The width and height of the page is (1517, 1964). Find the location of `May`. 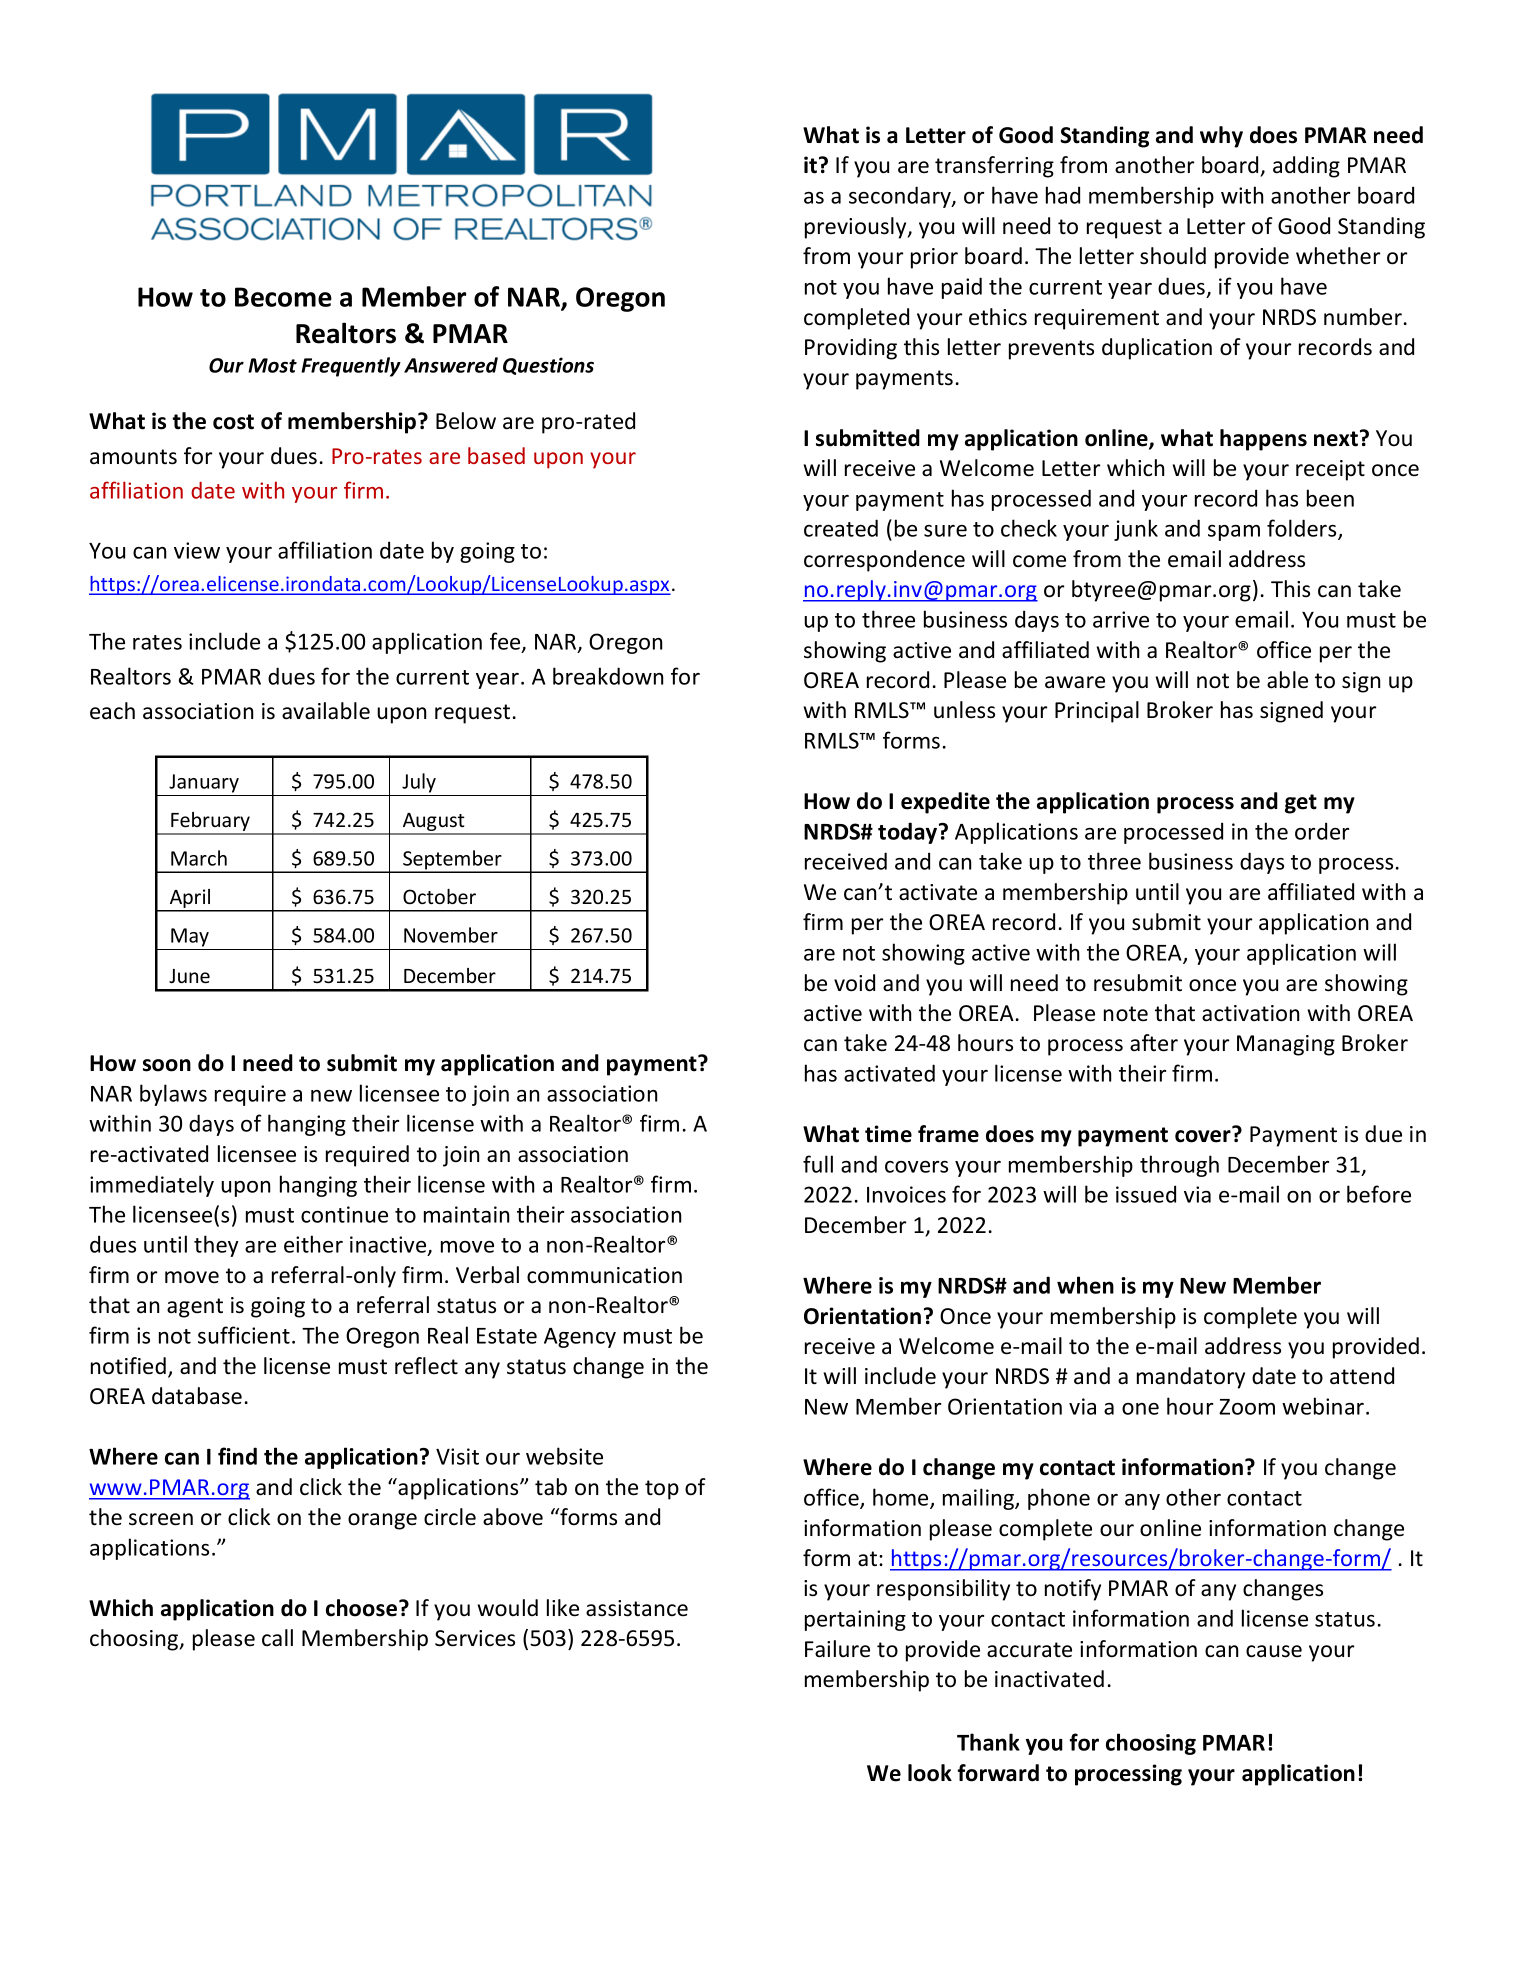

May is located at coordinates (190, 937).
